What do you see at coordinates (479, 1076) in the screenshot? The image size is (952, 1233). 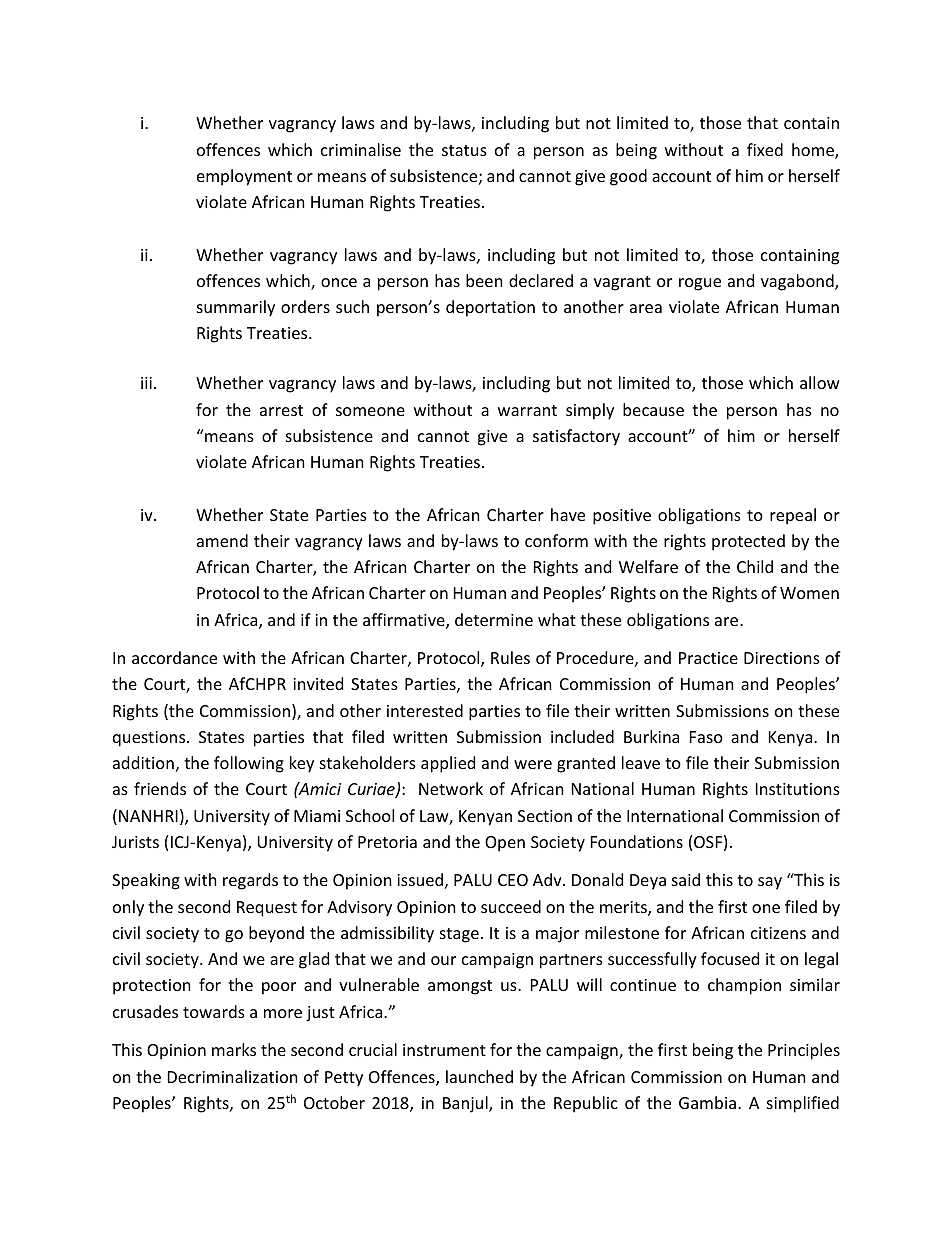 I see `launched` at bounding box center [479, 1076].
